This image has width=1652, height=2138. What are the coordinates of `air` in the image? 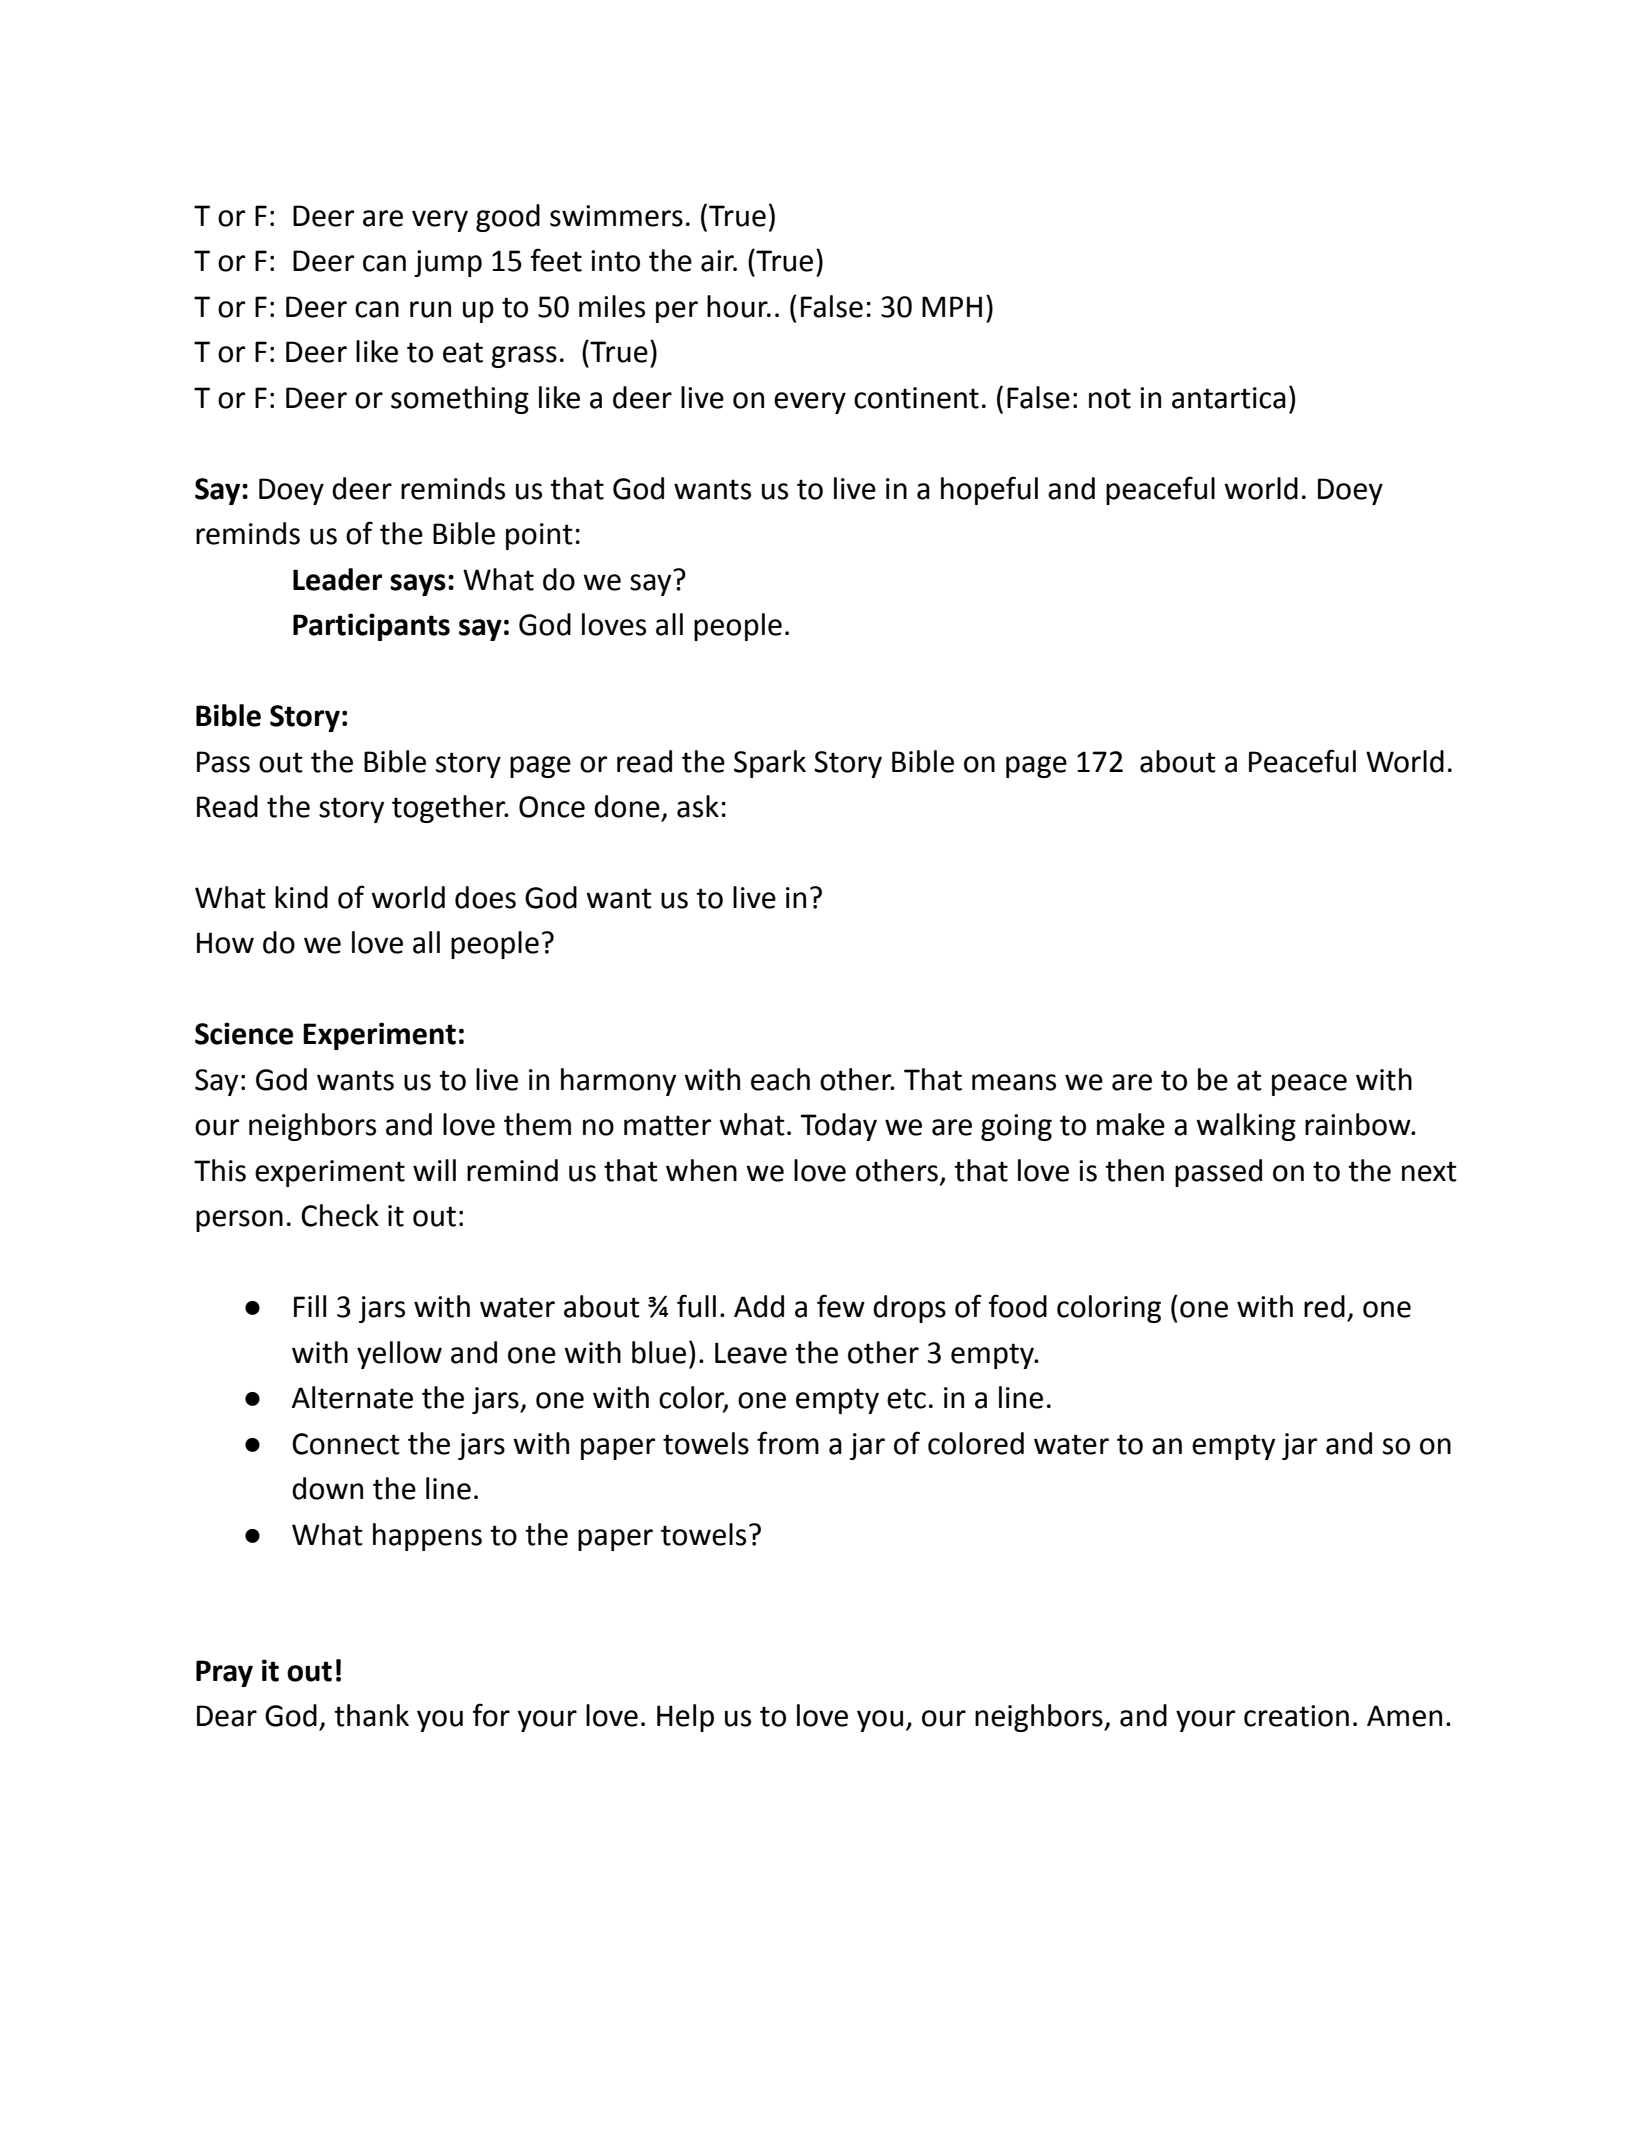 It's located at (718, 261).
